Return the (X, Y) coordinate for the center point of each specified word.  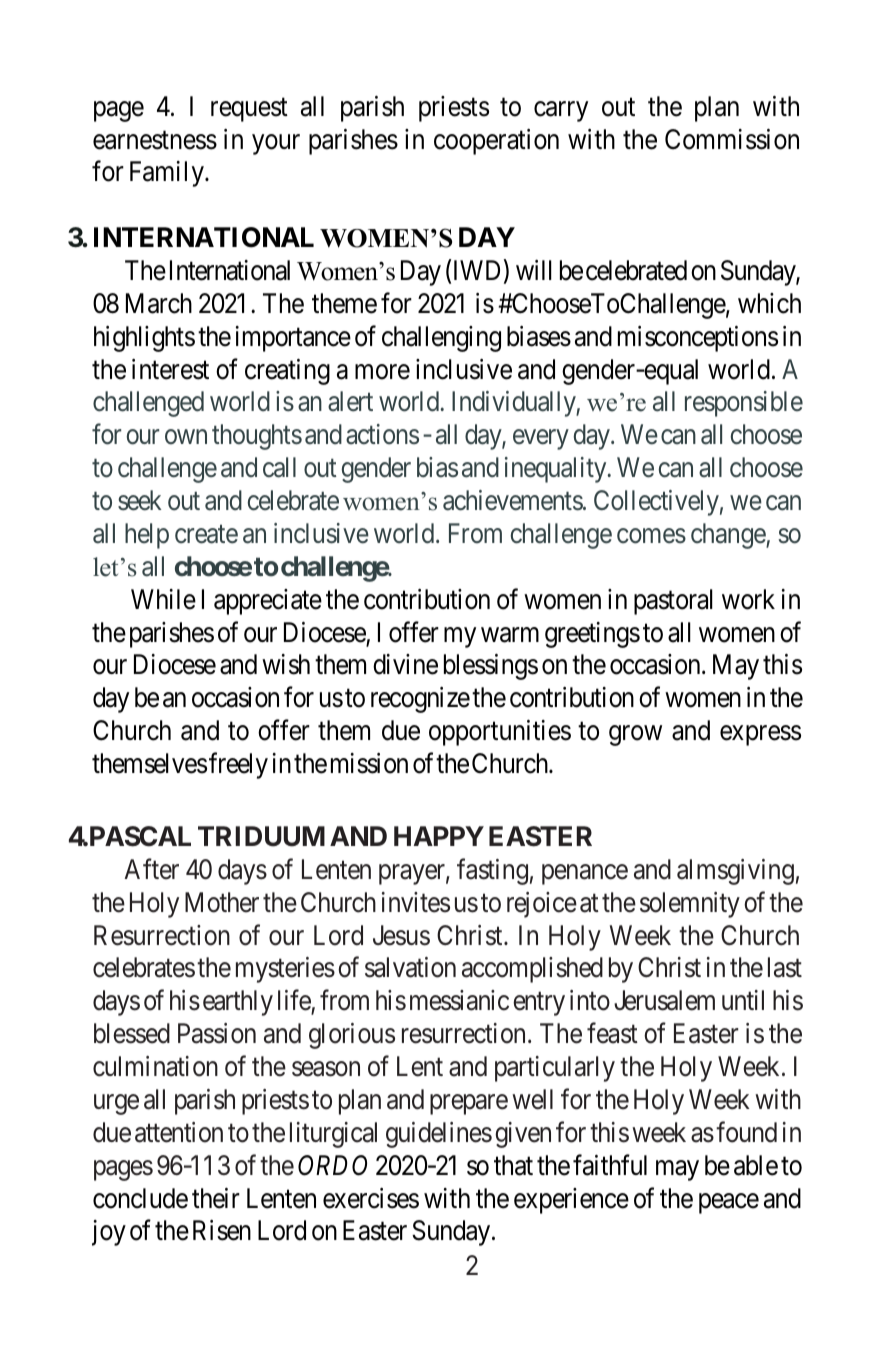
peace (729, 1203)
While (163, 599)
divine (405, 664)
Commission (732, 139)
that (513, 1165)
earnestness (155, 140)
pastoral (673, 602)
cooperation (496, 142)
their (216, 1198)
